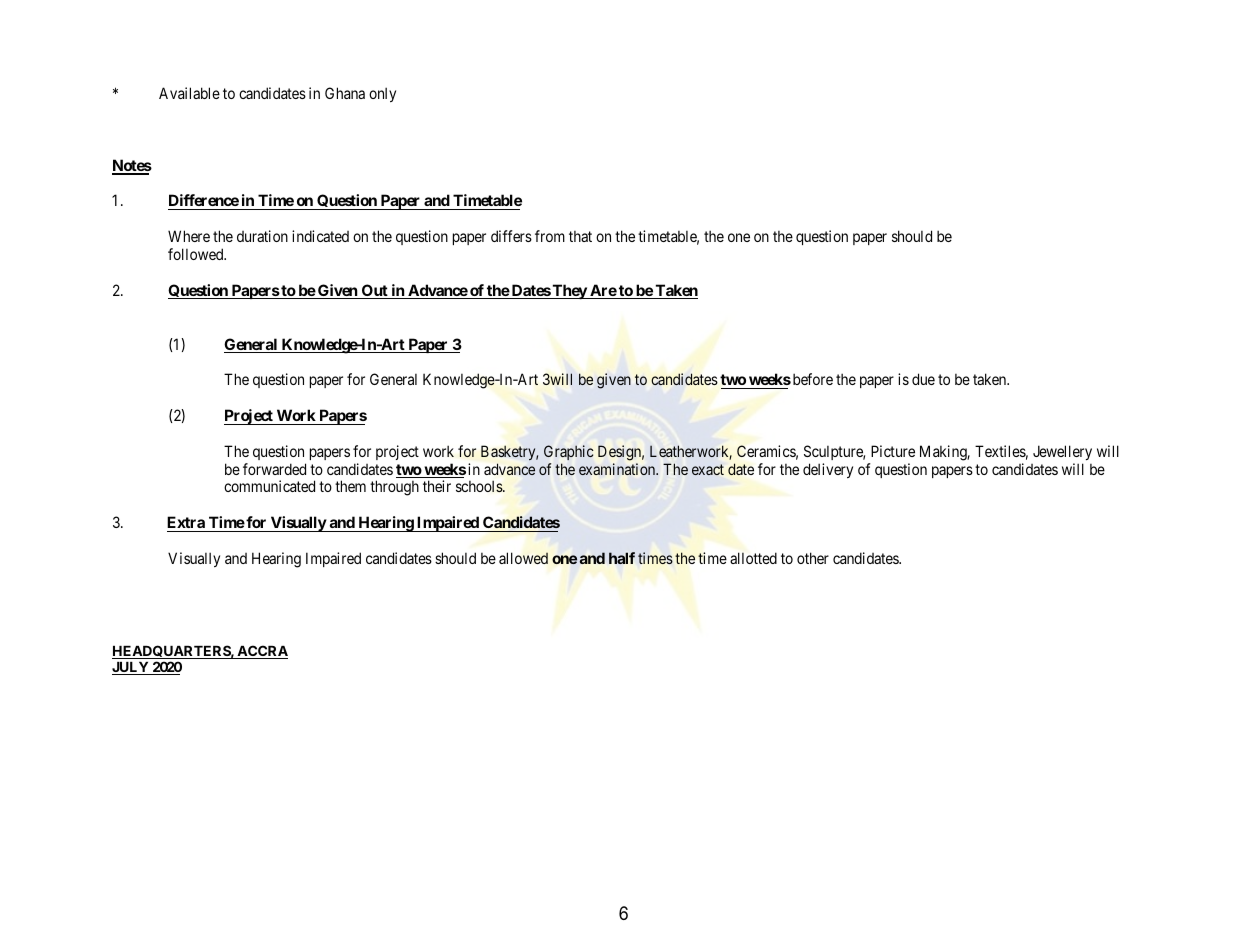 This image has width=1233, height=952. What do you see at coordinates (580, 236) in the image?
I see `that` at bounding box center [580, 236].
